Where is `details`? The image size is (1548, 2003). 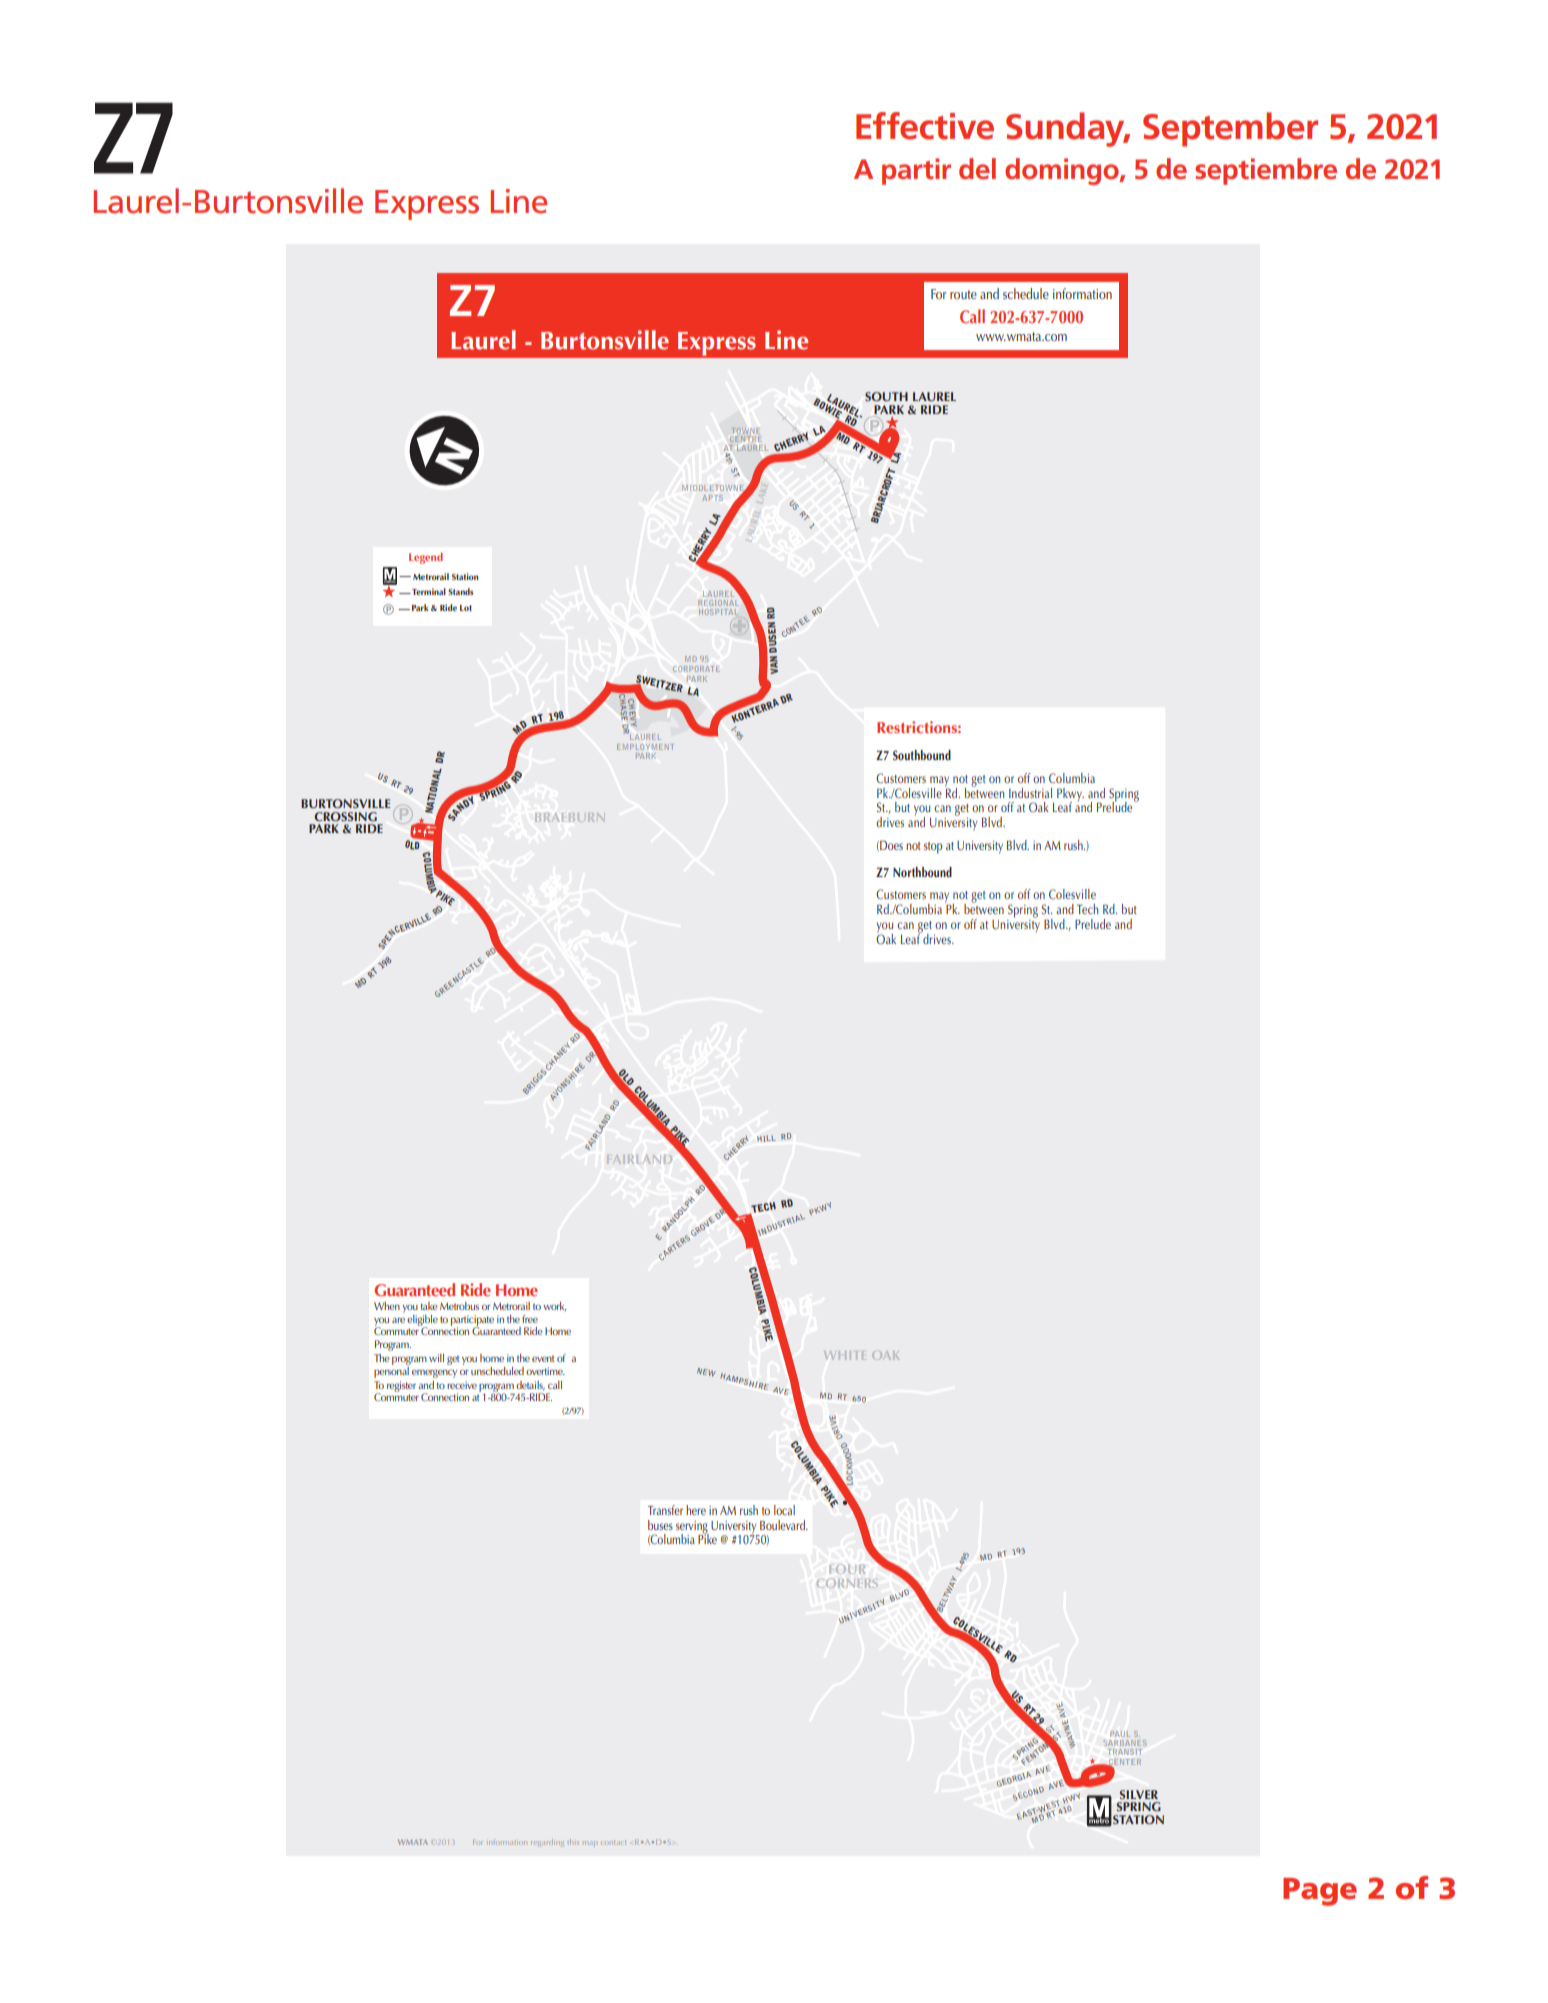 details is located at coordinates (530, 1386).
